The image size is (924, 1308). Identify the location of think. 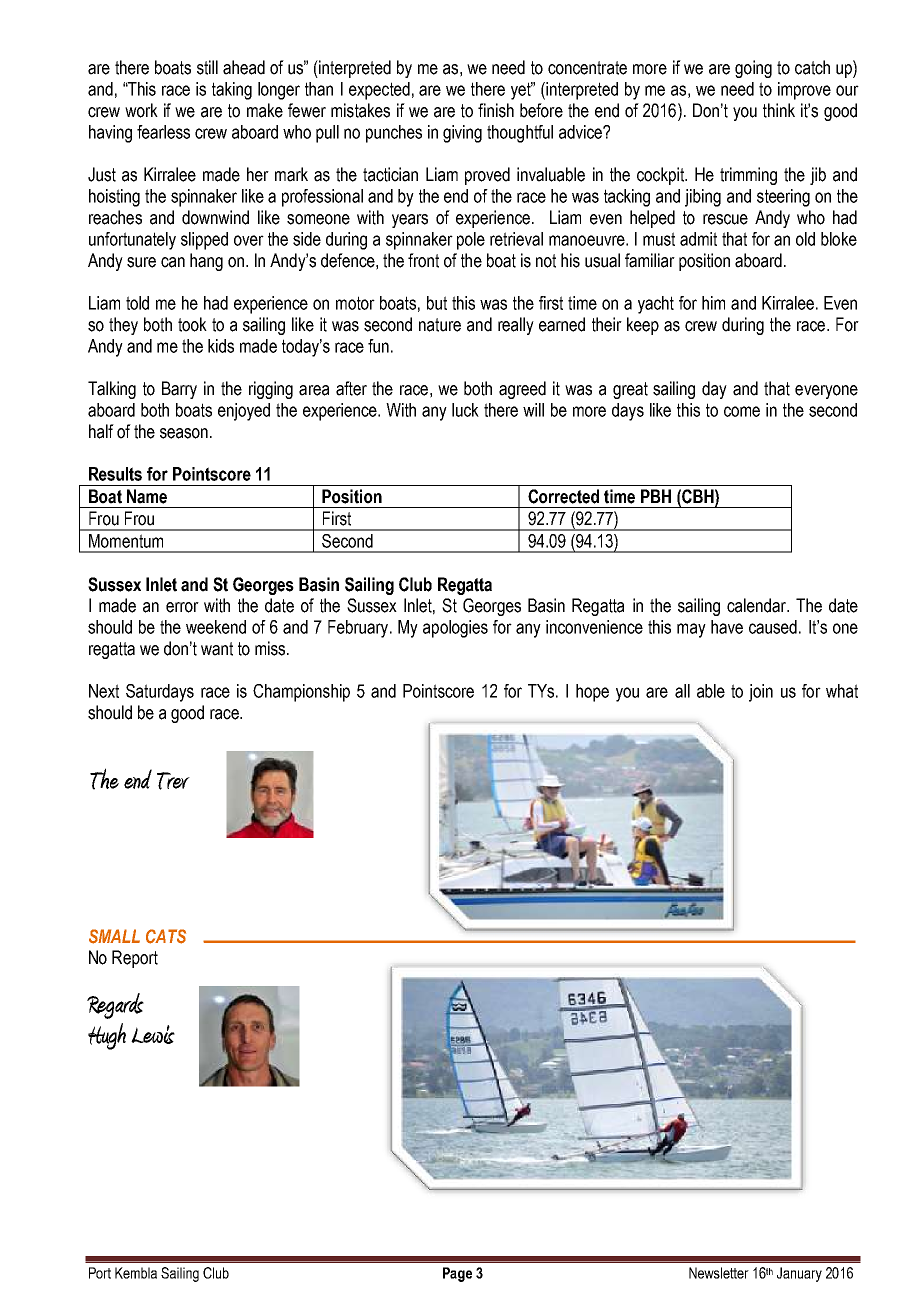
(779, 110).
